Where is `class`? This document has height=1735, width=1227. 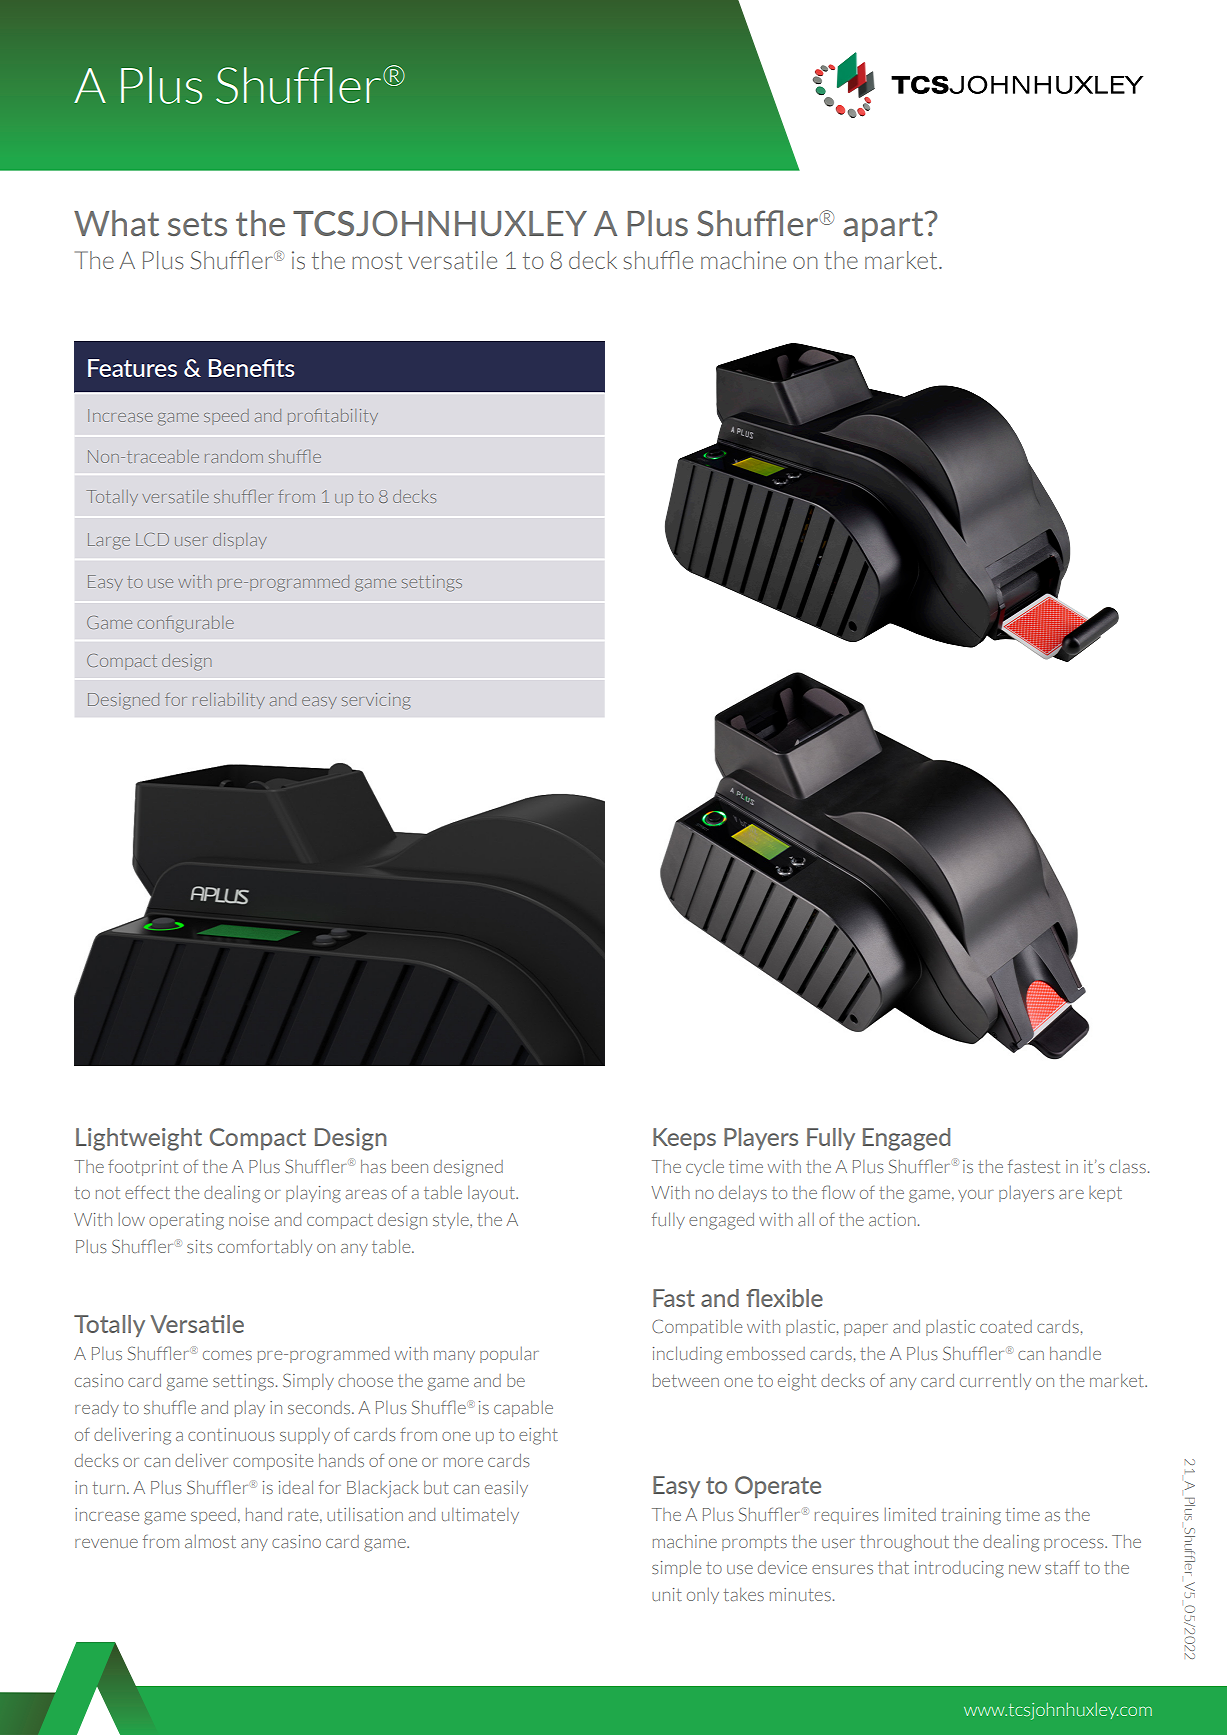
class is located at coordinates (1128, 1166).
